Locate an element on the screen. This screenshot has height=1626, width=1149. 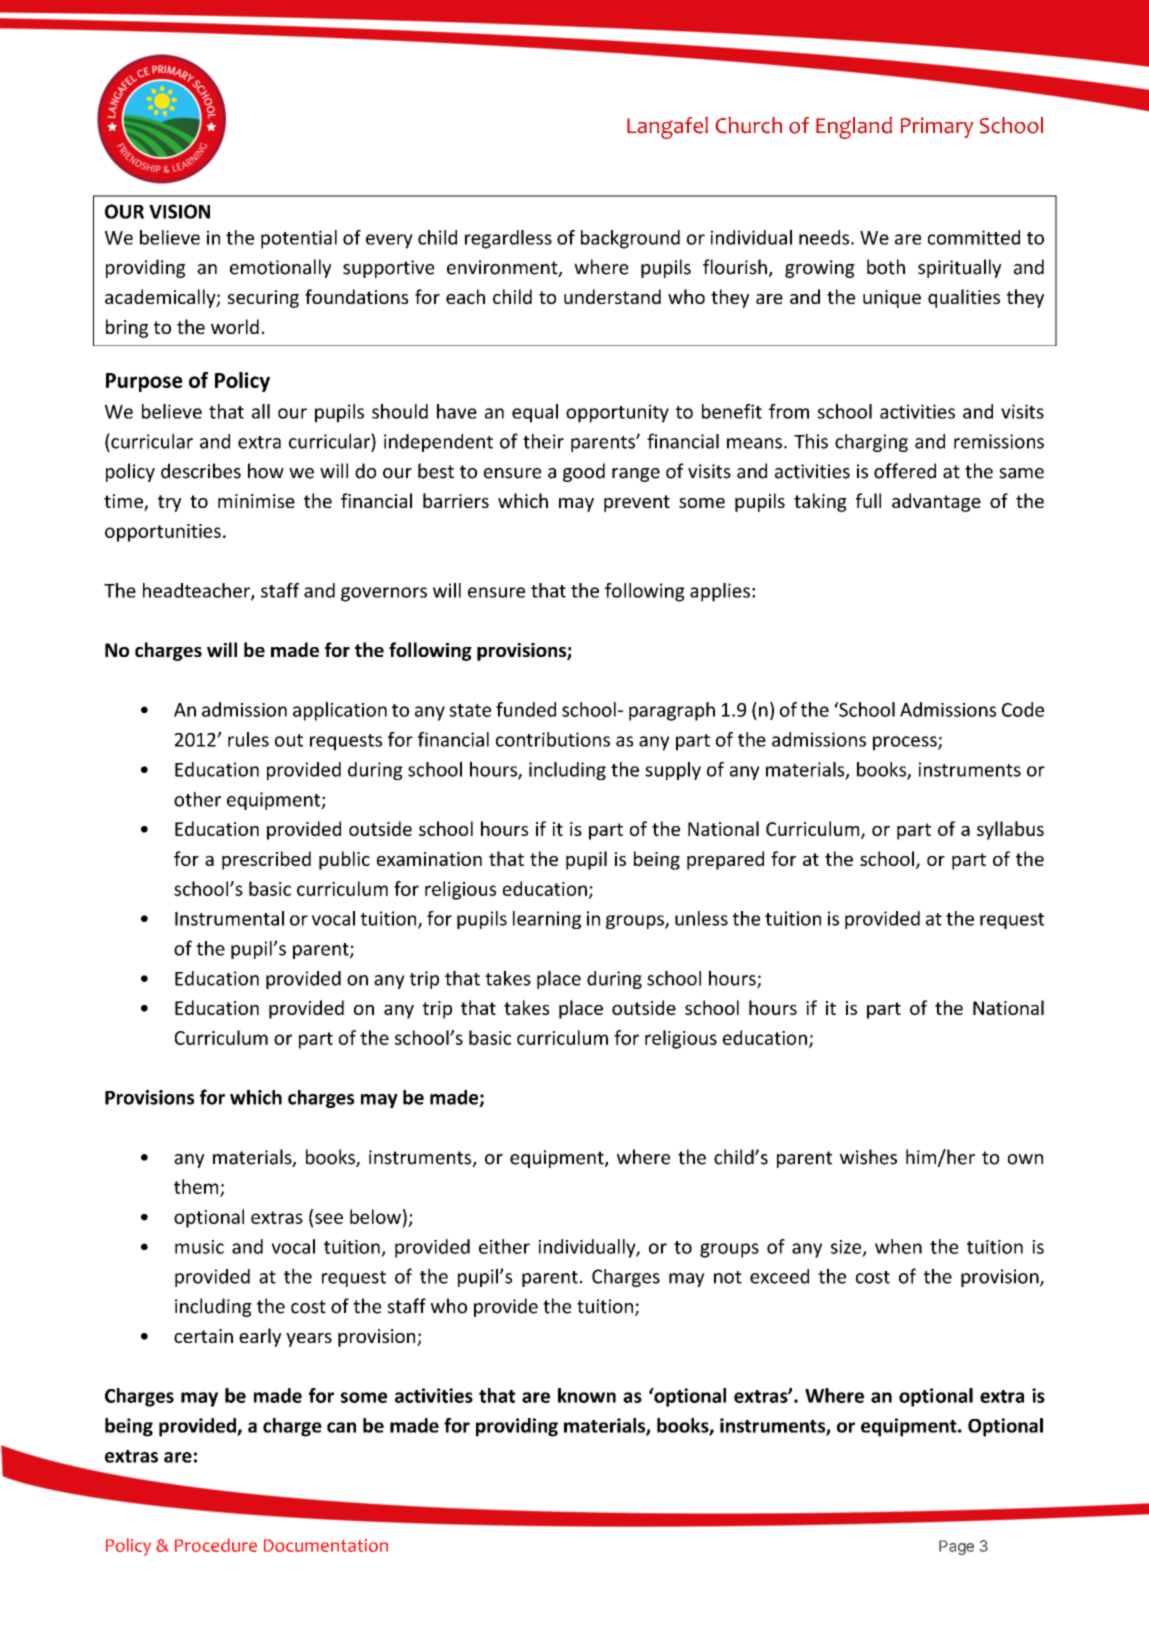
background is located at coordinates (630, 239).
